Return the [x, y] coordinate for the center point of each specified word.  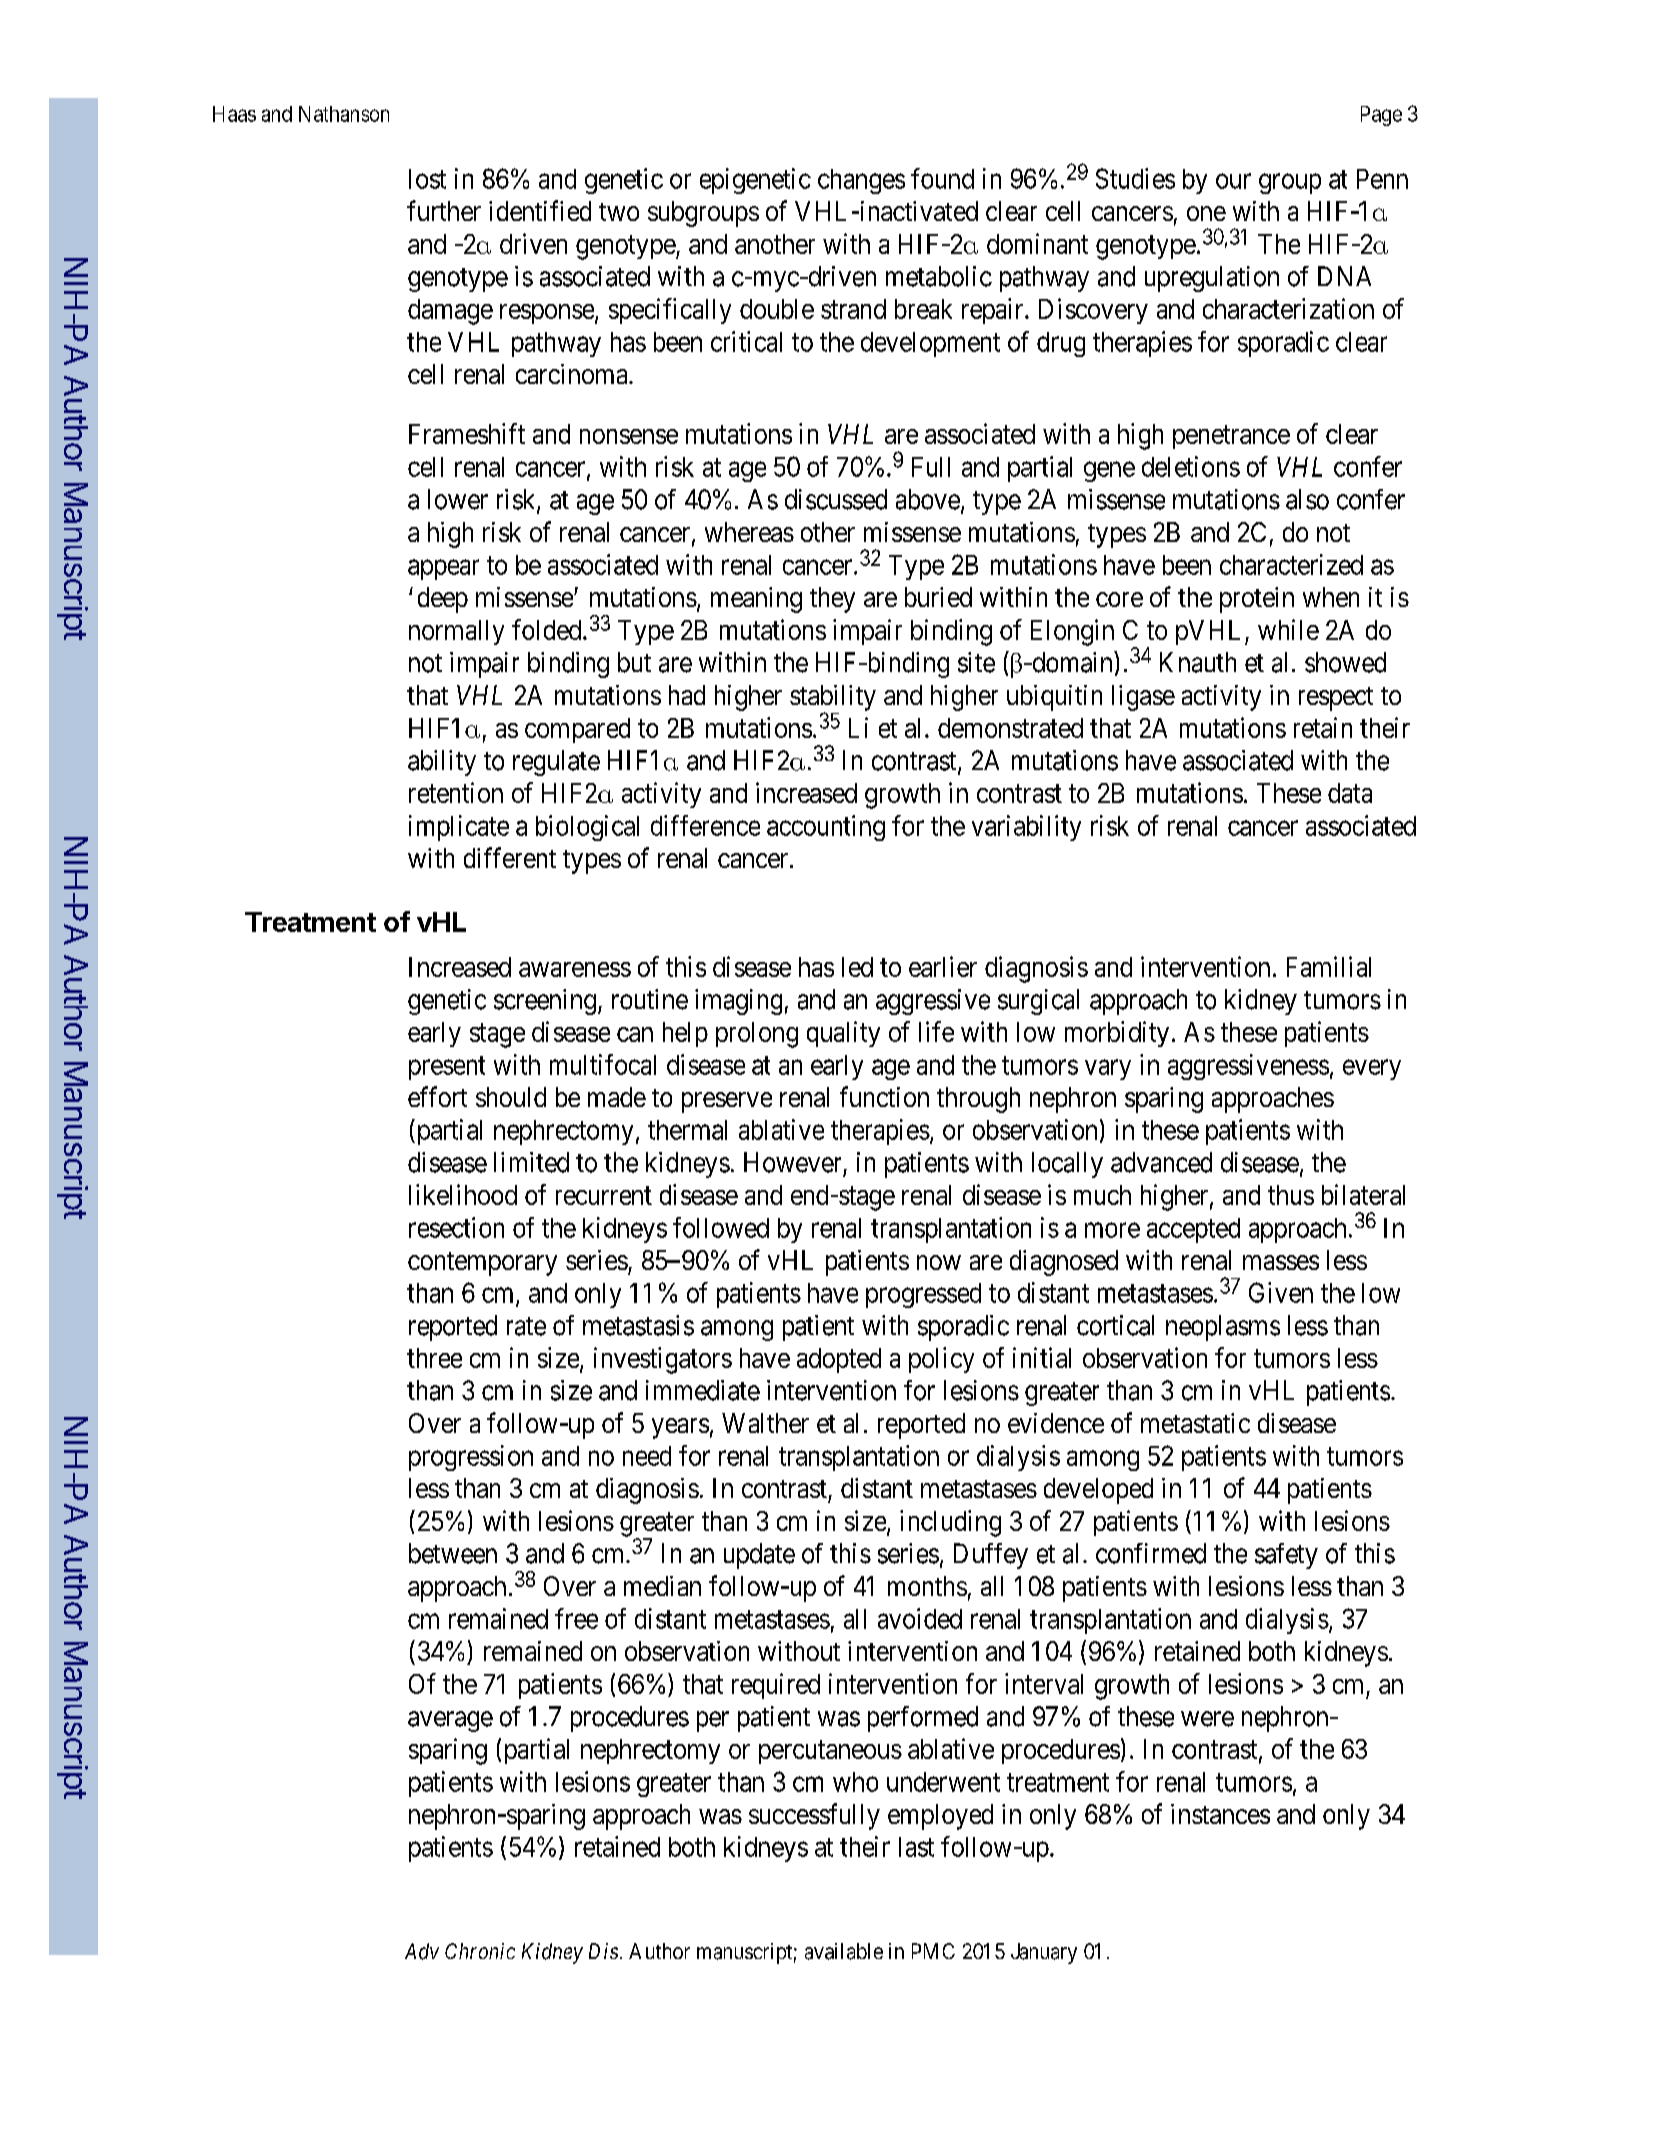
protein [1257, 600]
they [832, 600]
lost [427, 179]
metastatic [1195, 1423]
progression [471, 1458]
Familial [1329, 966]
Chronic [480, 1951]
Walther [765, 1423]
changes [861, 181]
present [447, 1068]
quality [843, 1034]
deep [443, 600]
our [1233, 181]
